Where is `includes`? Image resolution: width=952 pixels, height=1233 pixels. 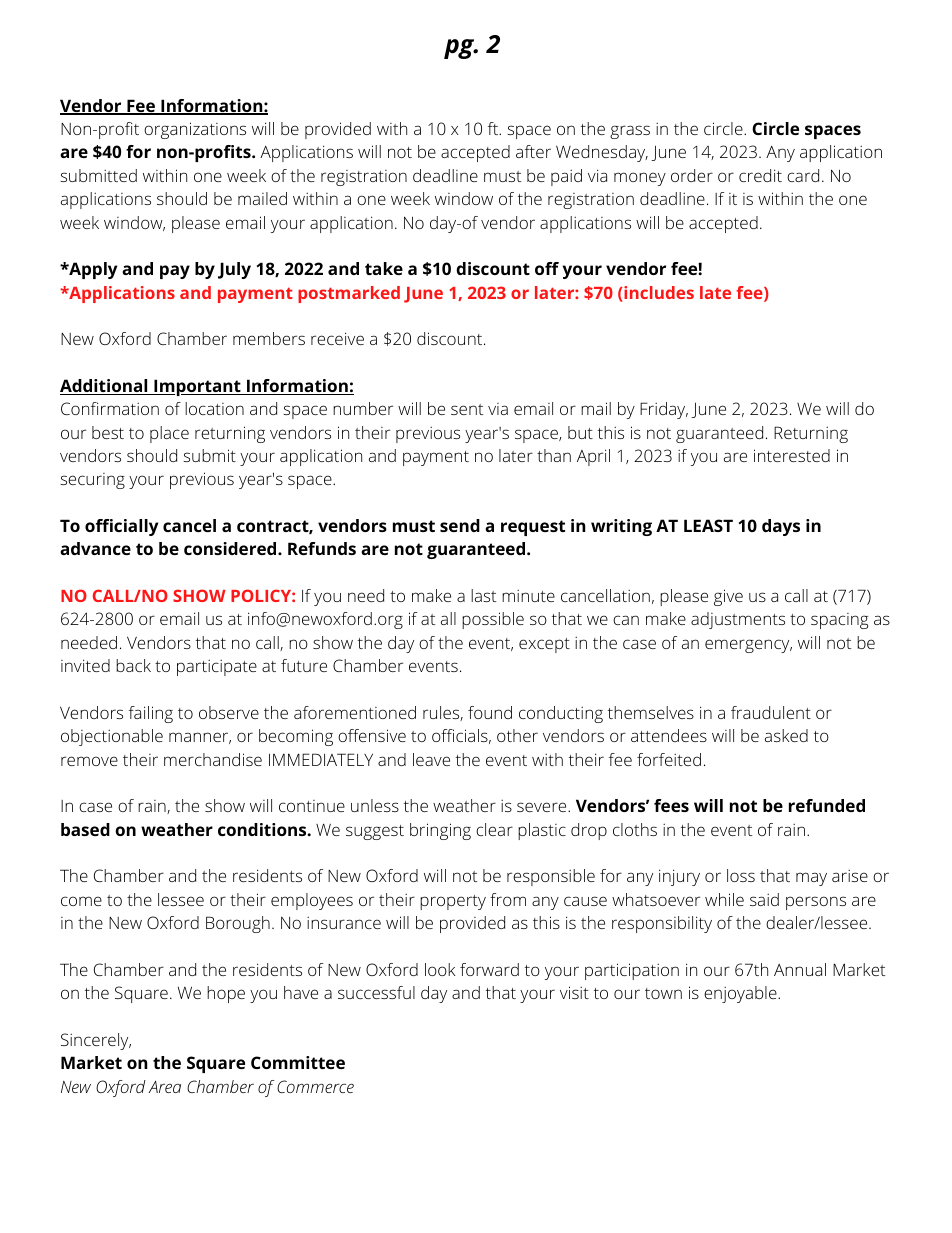 includes is located at coordinates (658, 294).
